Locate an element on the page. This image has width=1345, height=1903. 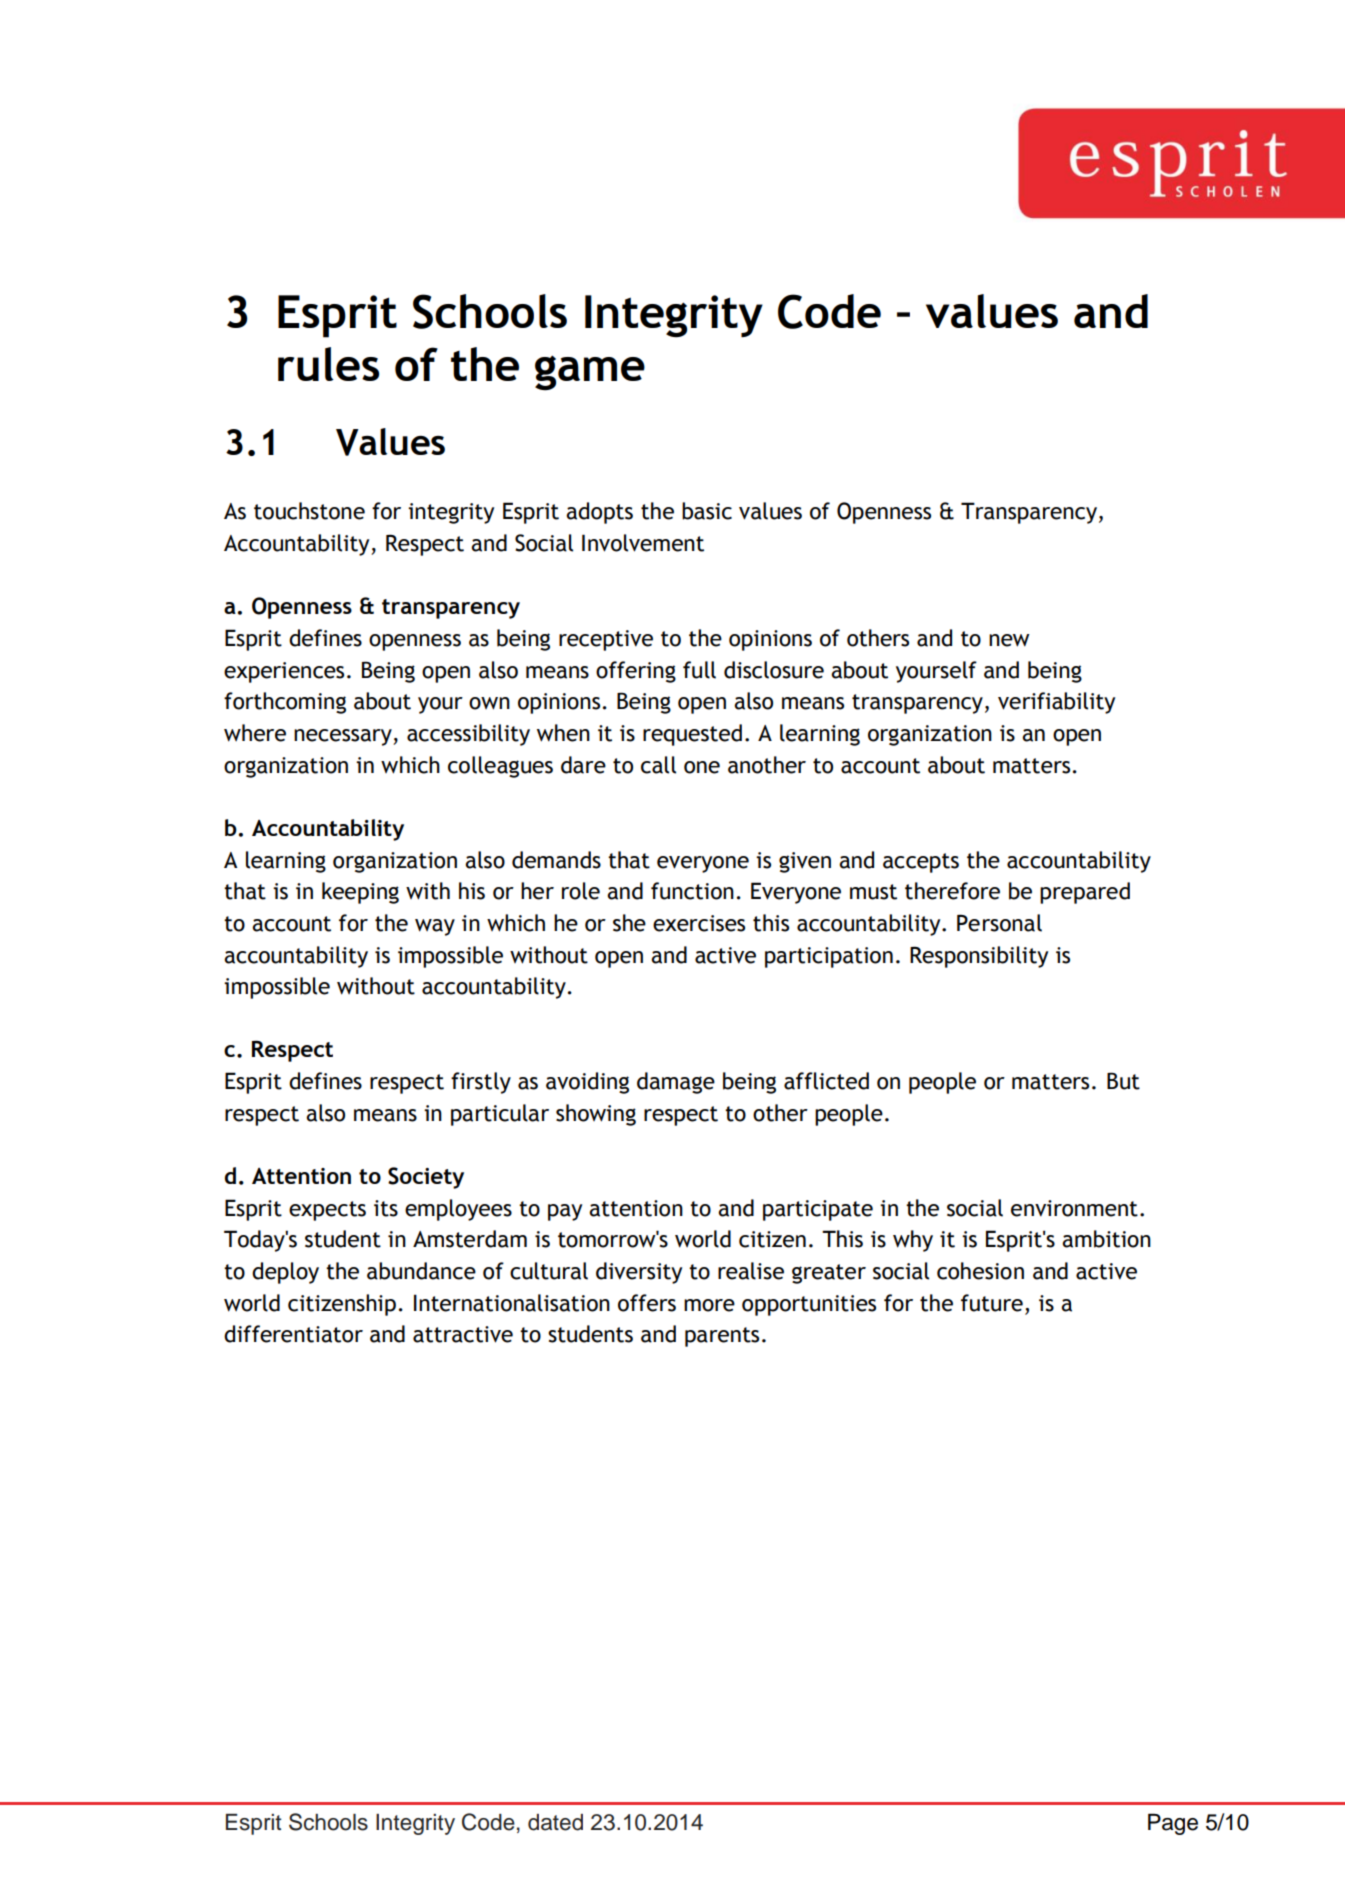
basic is located at coordinates (707, 511).
